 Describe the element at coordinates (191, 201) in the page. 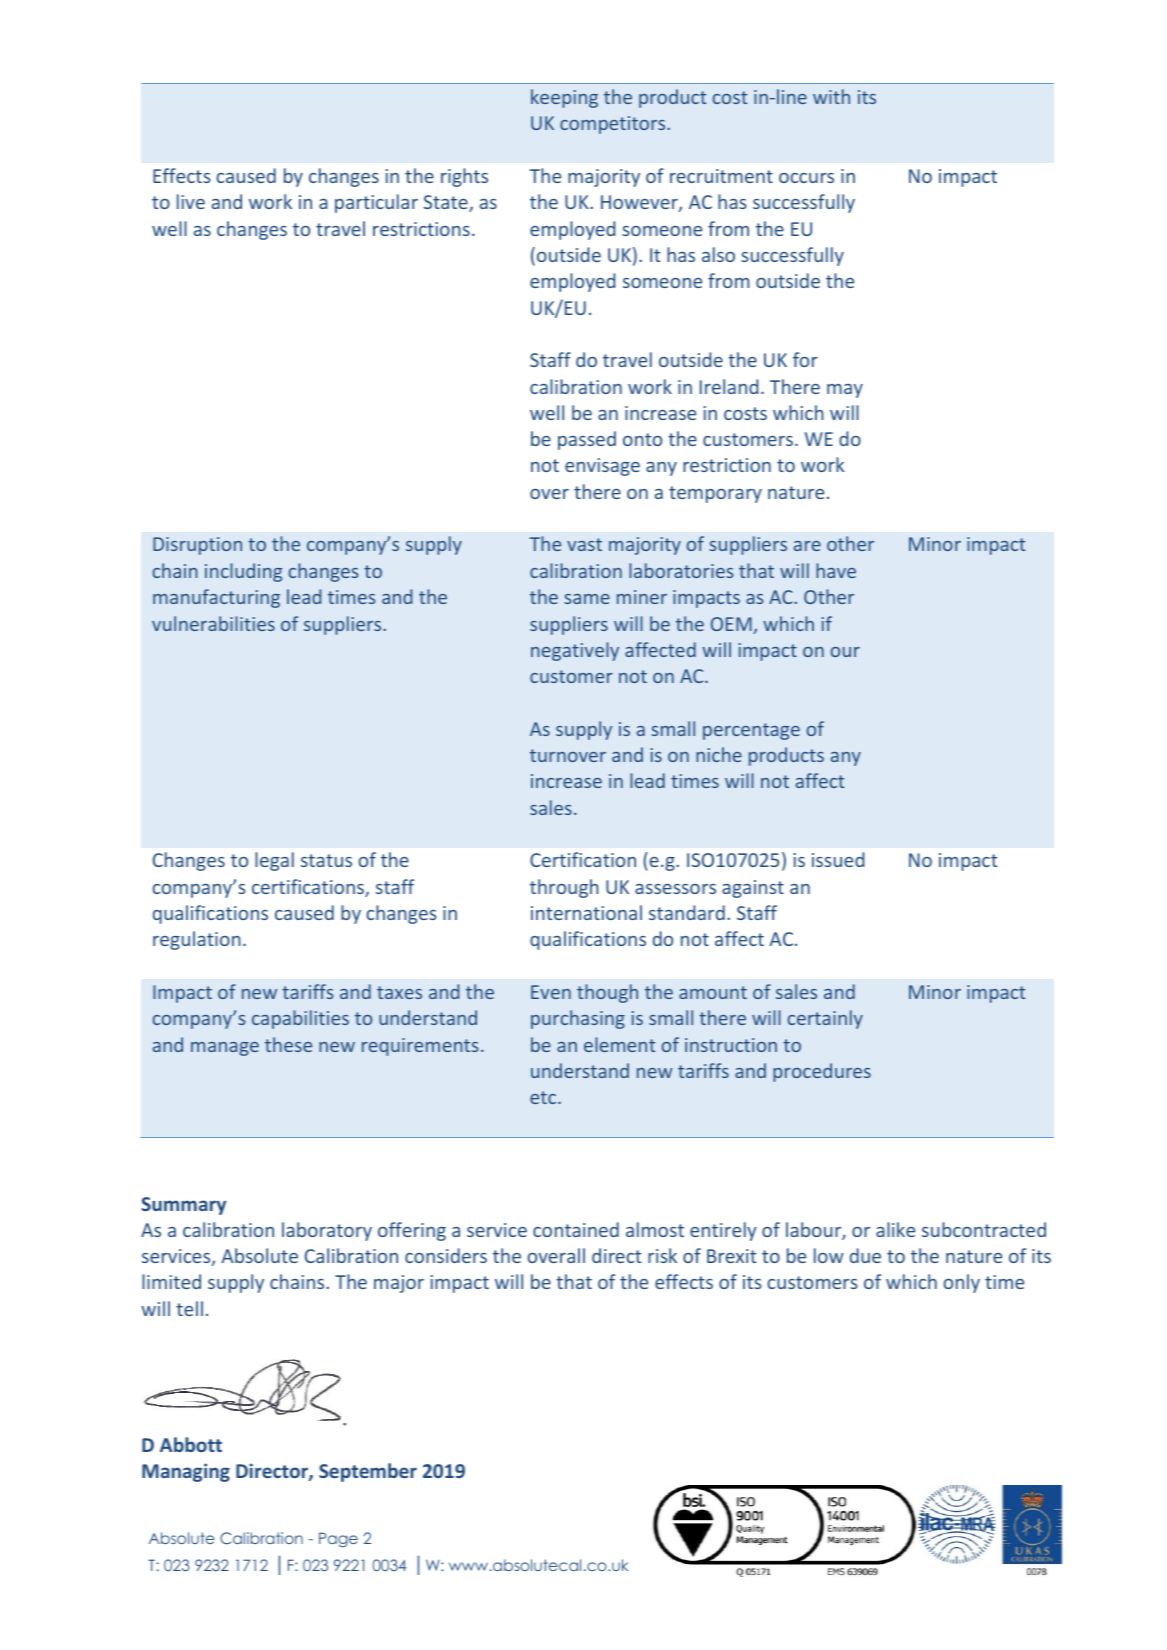

I see `live` at that location.
